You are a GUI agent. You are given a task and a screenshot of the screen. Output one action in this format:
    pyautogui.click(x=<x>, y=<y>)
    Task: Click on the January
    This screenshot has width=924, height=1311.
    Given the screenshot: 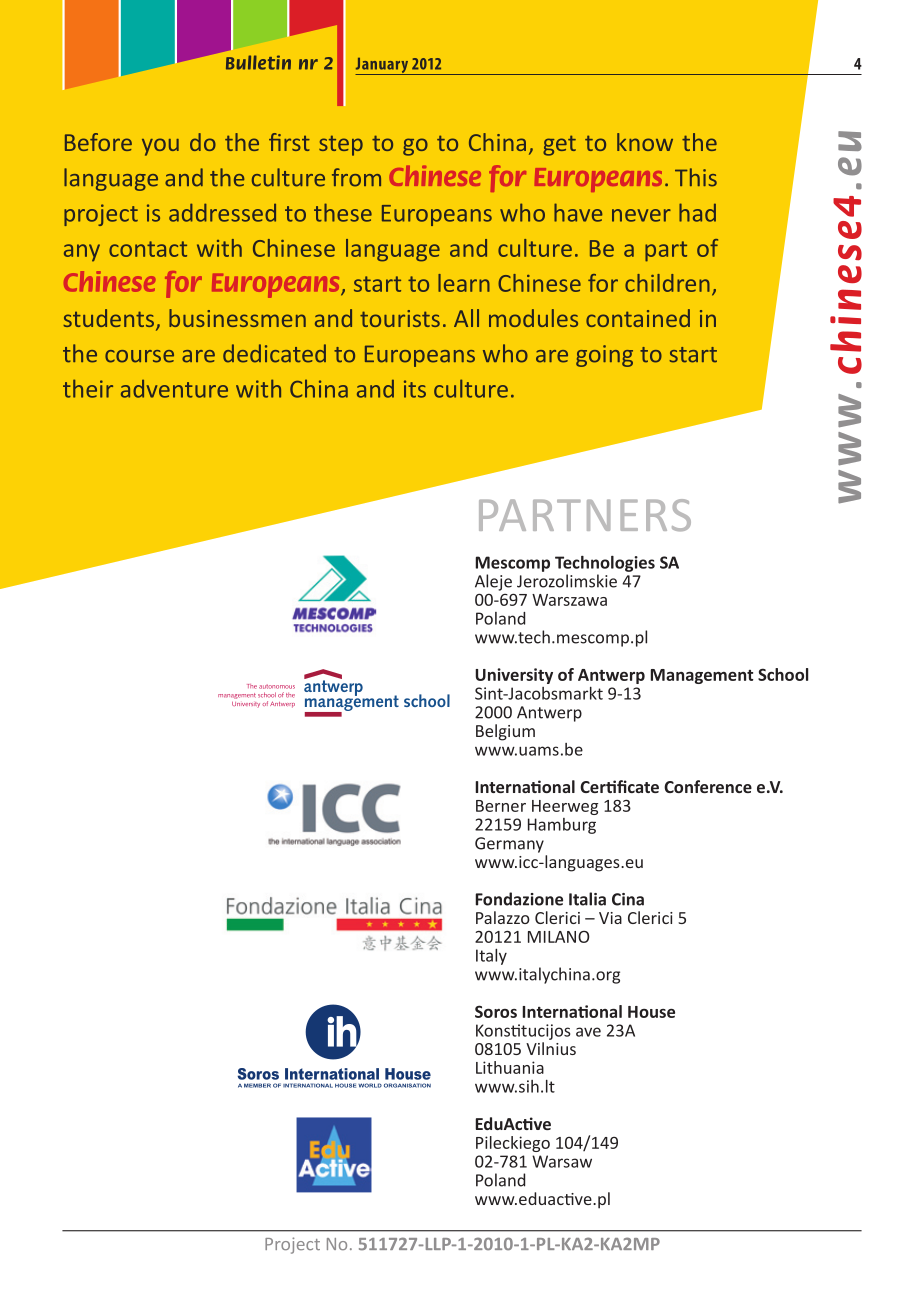 What is the action you would take?
    pyautogui.click(x=383, y=66)
